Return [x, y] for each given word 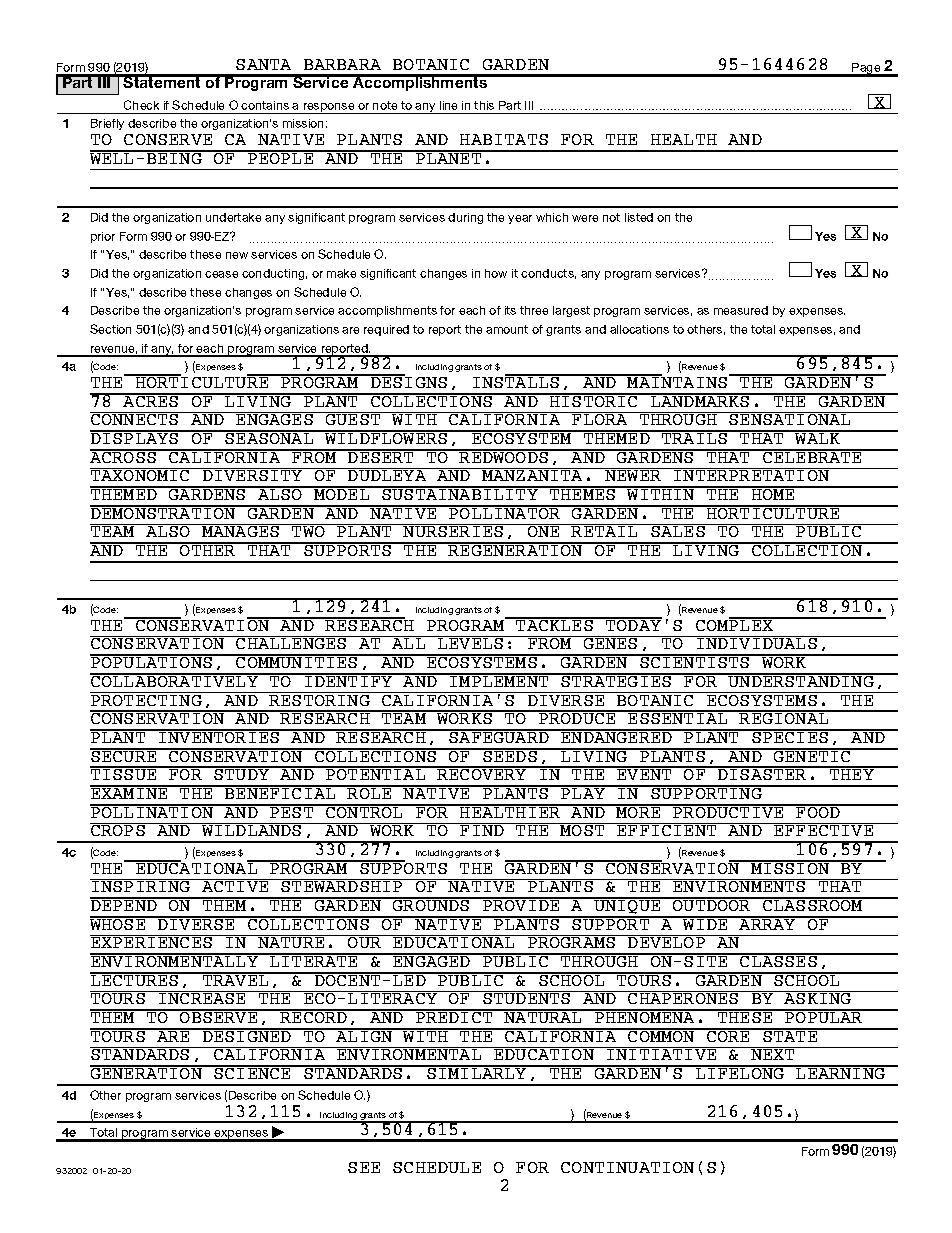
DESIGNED [247, 1035]
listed [639, 217]
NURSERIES [454, 530]
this [484, 105]
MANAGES [241, 530]
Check [141, 105]
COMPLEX [736, 624]
